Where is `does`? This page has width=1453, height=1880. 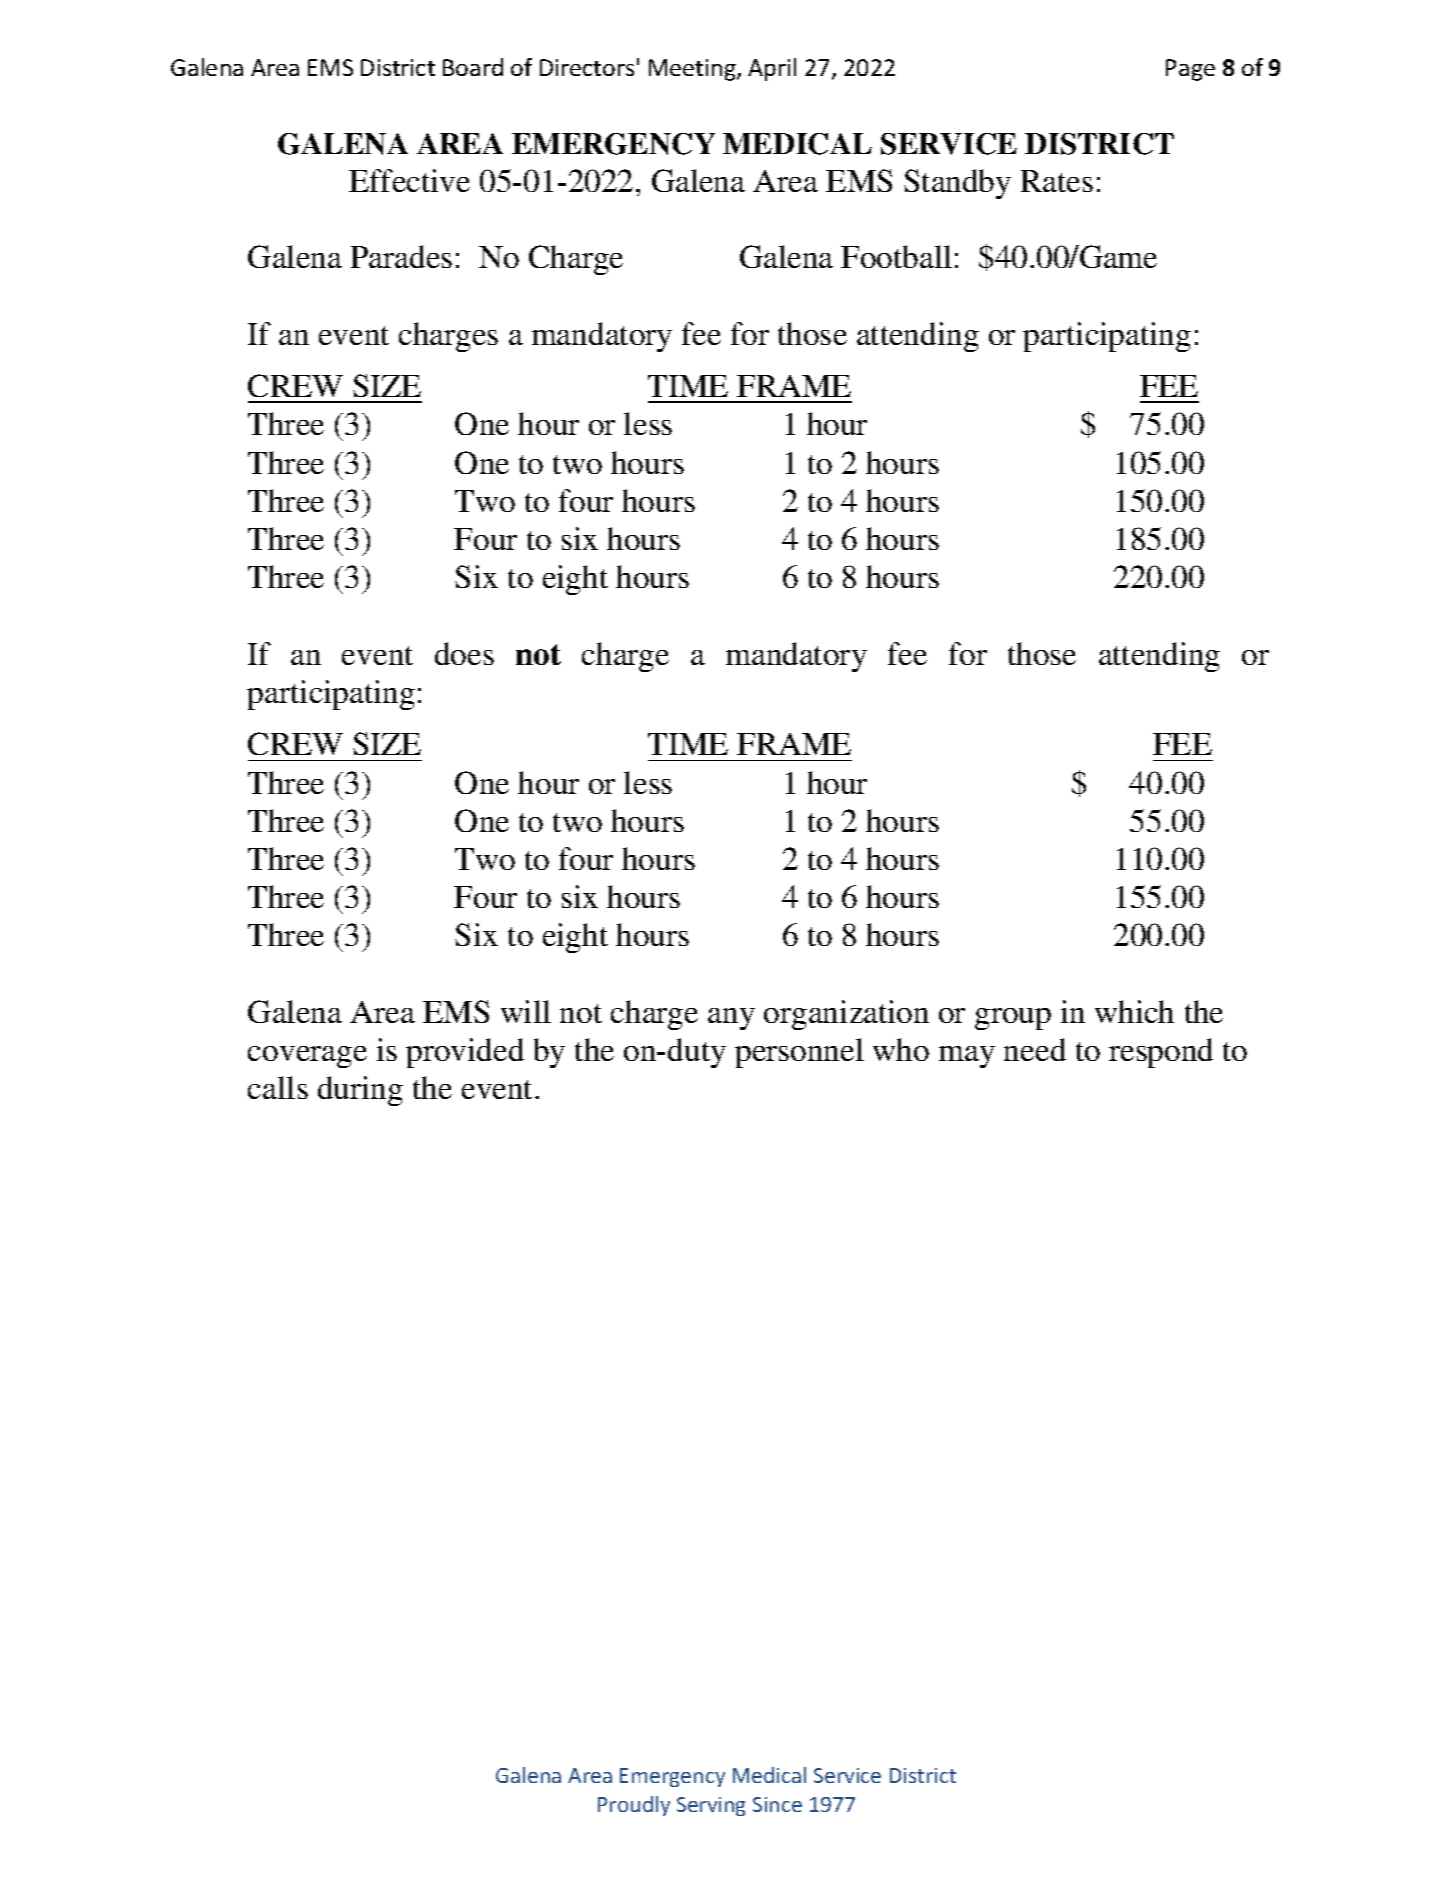 does is located at coordinates (464, 653).
